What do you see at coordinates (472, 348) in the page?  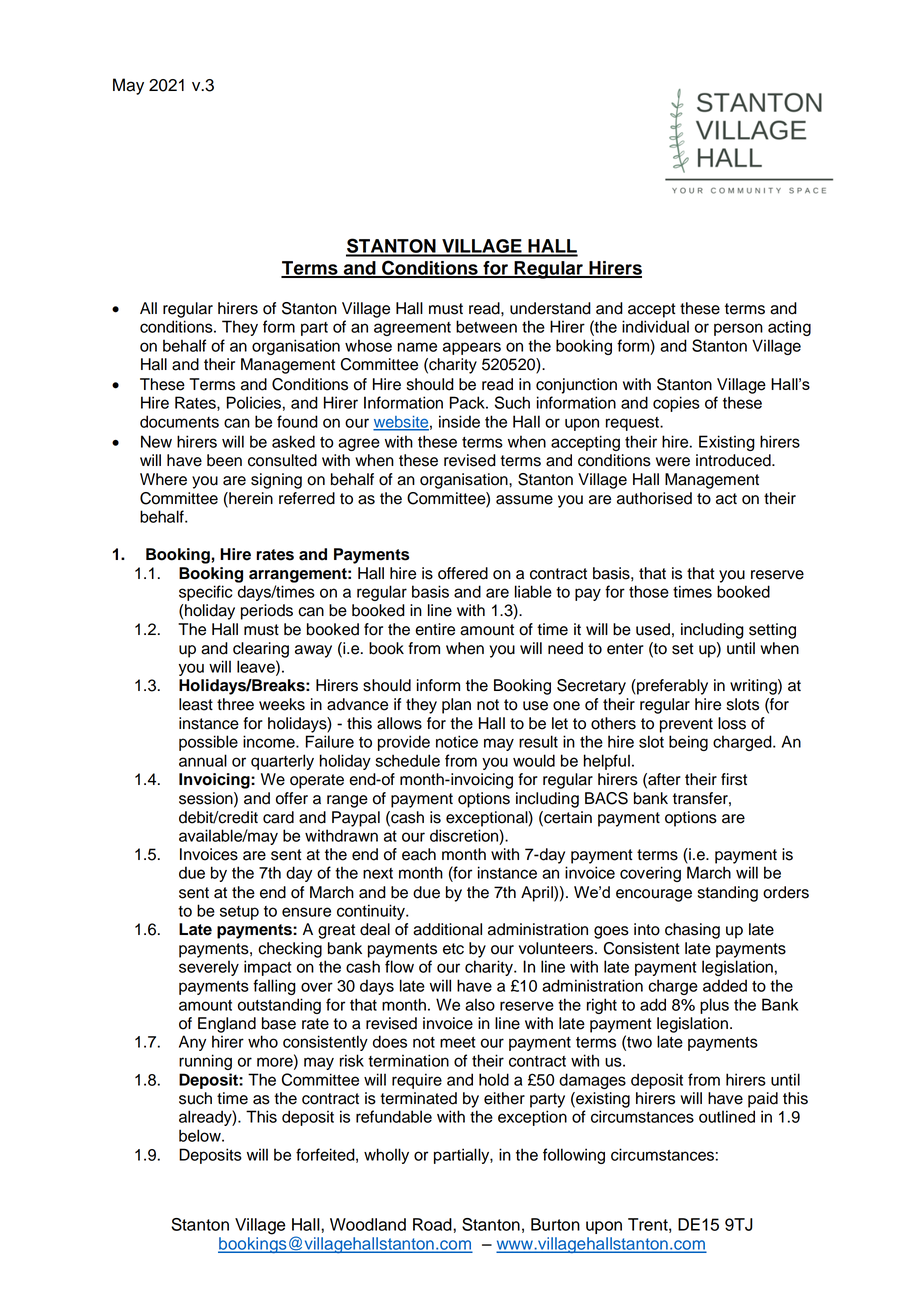 I see `appears` at bounding box center [472, 348].
